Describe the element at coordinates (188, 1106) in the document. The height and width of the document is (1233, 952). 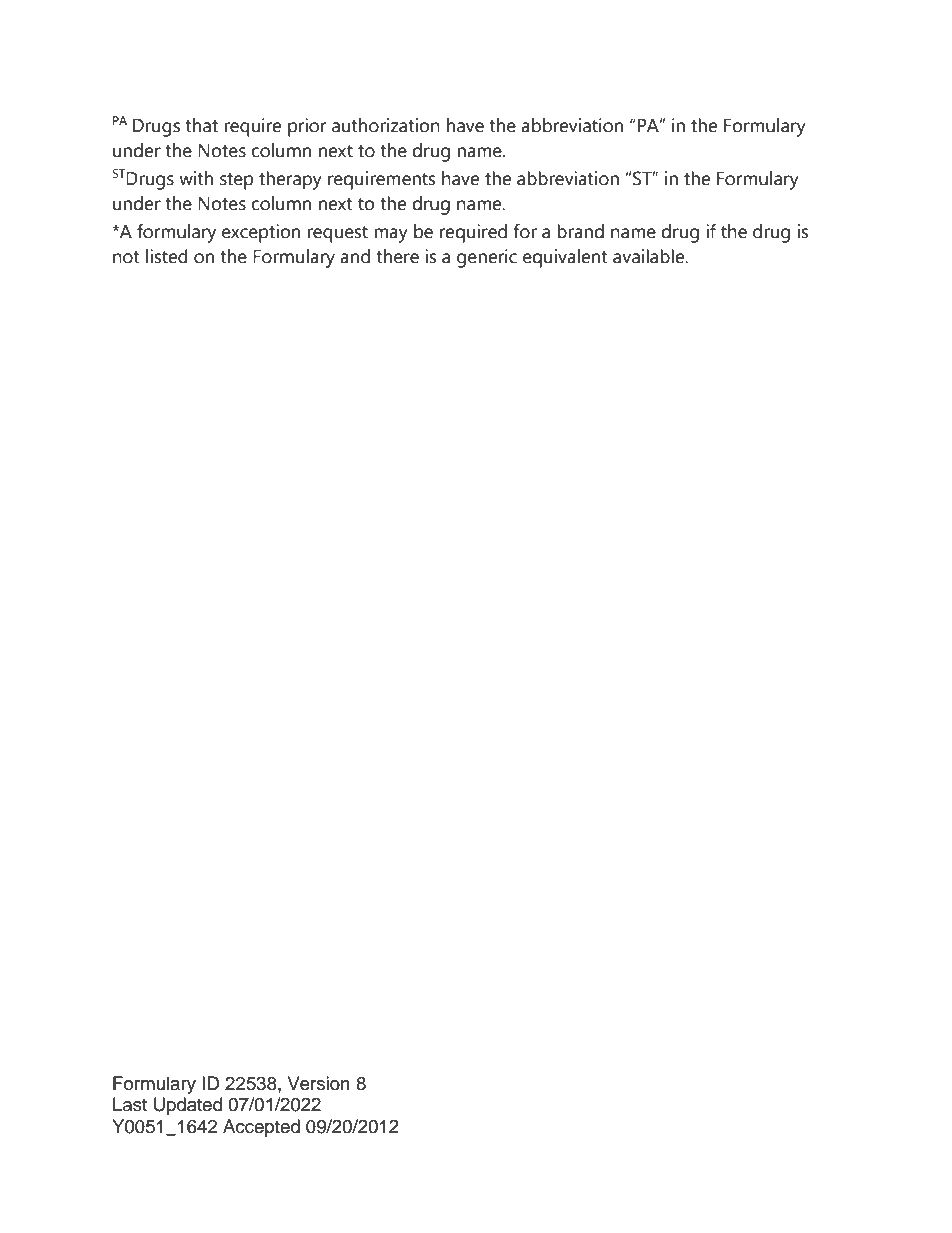
I see `Updated` at that location.
